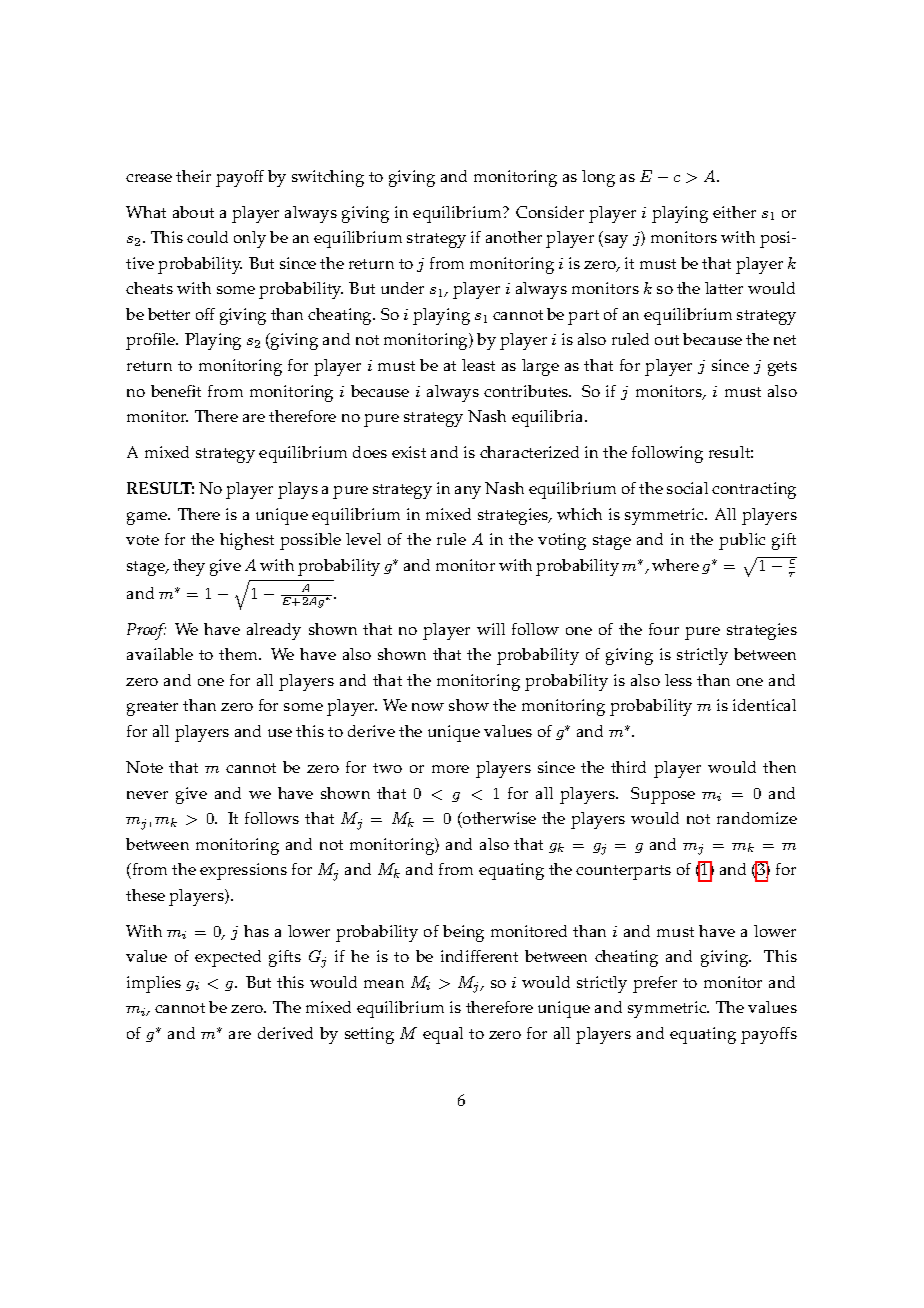 Image resolution: width=924 pixels, height=1308 pixels. What do you see at coordinates (687, 488) in the document?
I see `social` at bounding box center [687, 488].
